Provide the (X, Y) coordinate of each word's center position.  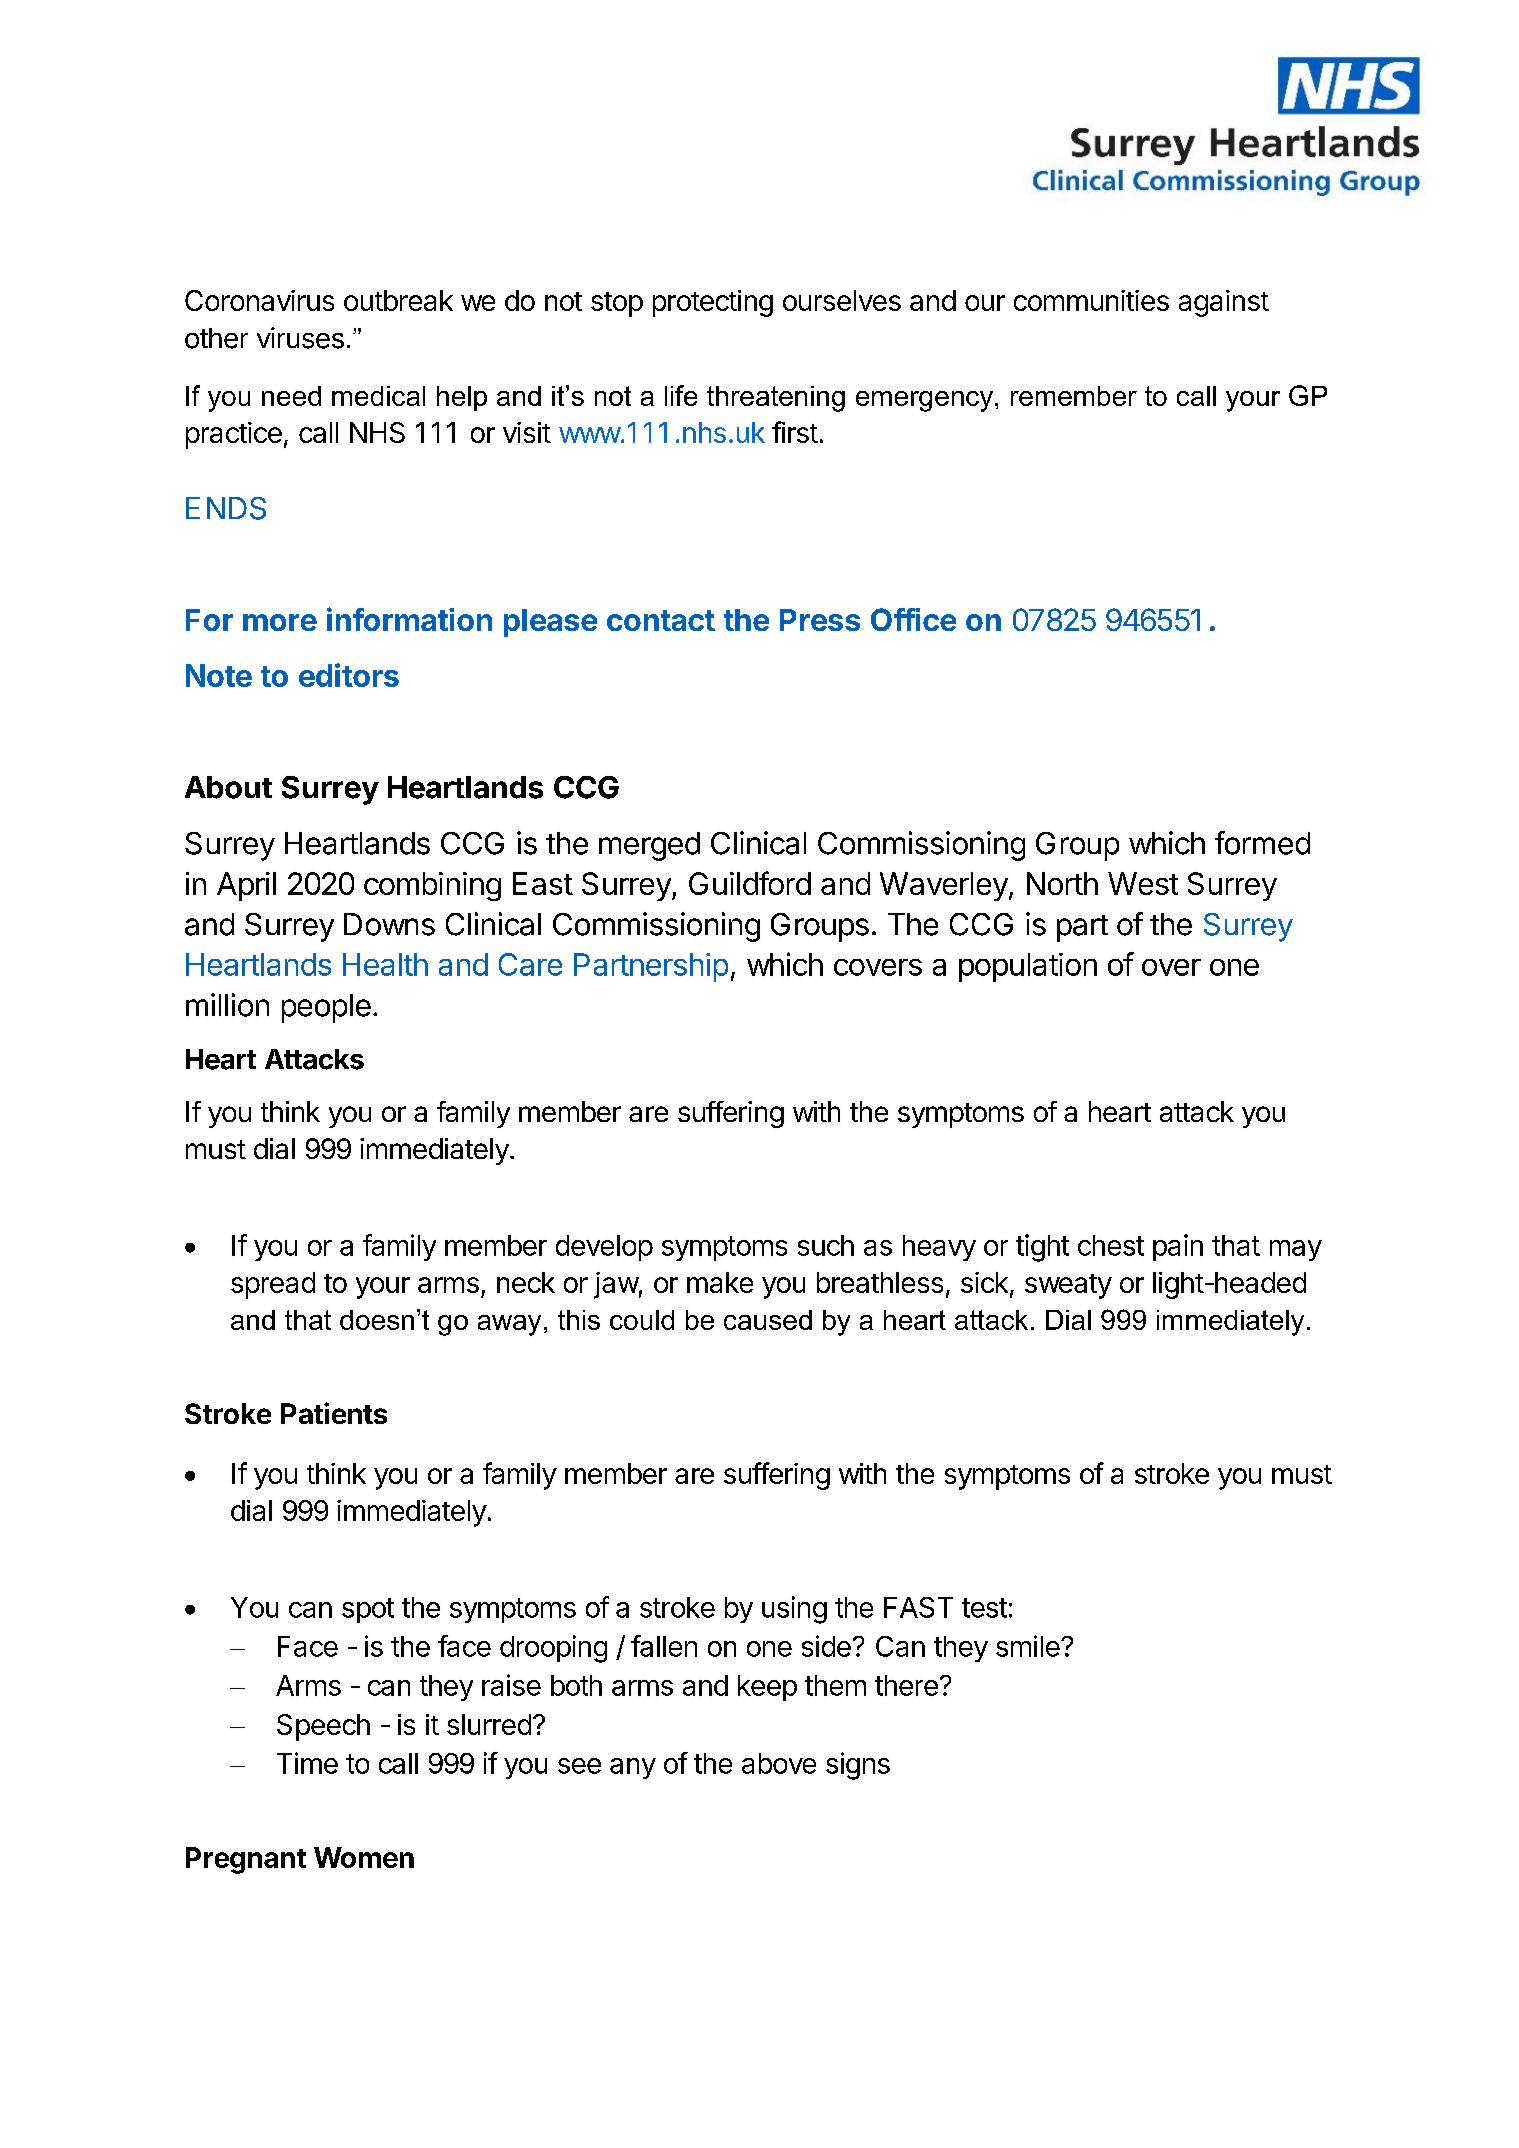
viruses (300, 338)
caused (768, 1320)
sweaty (1068, 1286)
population (1028, 967)
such (826, 1245)
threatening (776, 399)
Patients (334, 1413)
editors (349, 675)
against (1224, 303)
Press (820, 620)
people (326, 1008)
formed (1262, 843)
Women (364, 1857)
